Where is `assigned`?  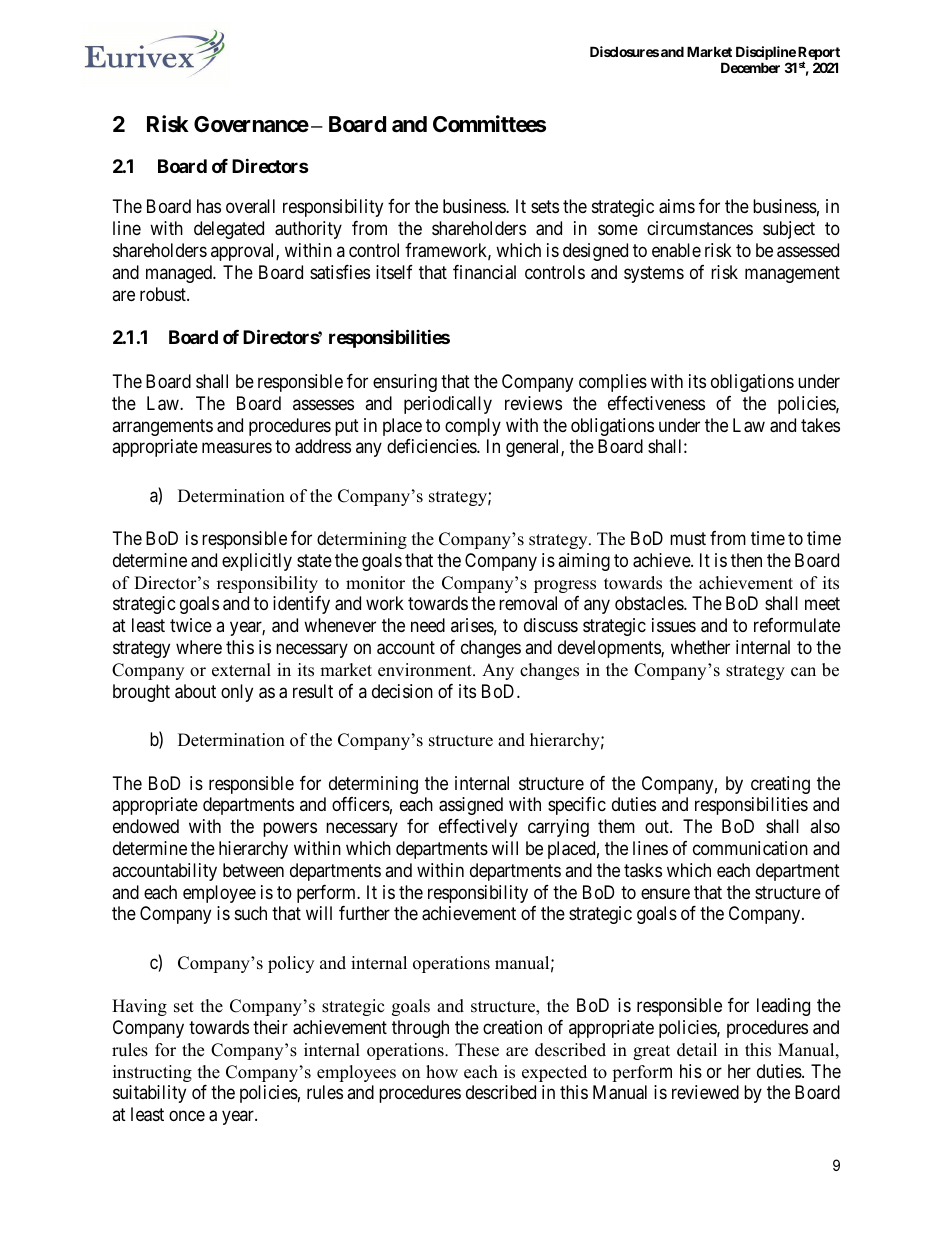
assigned is located at coordinates (471, 806).
